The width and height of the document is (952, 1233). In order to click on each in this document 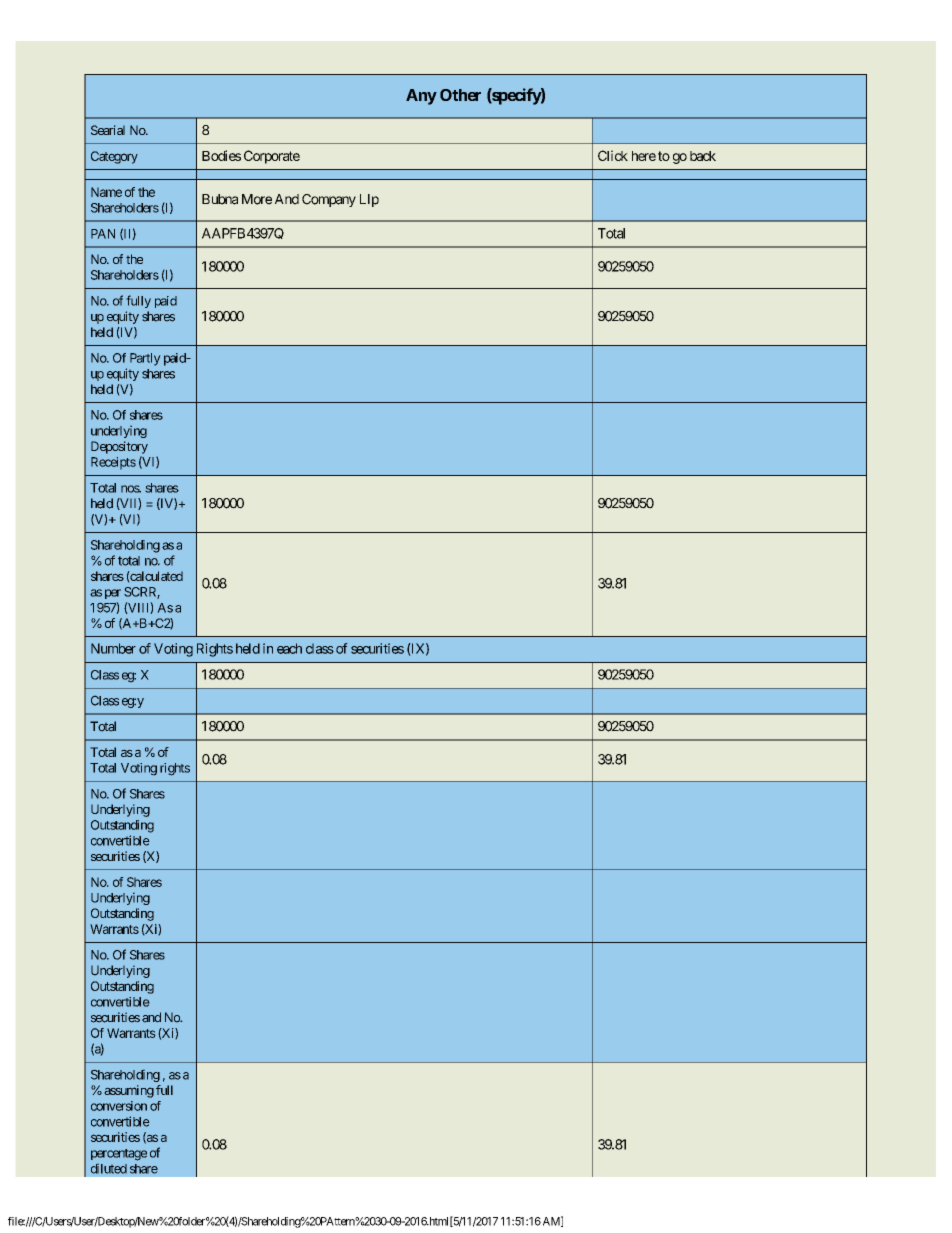, I will do `click(289, 648)`.
